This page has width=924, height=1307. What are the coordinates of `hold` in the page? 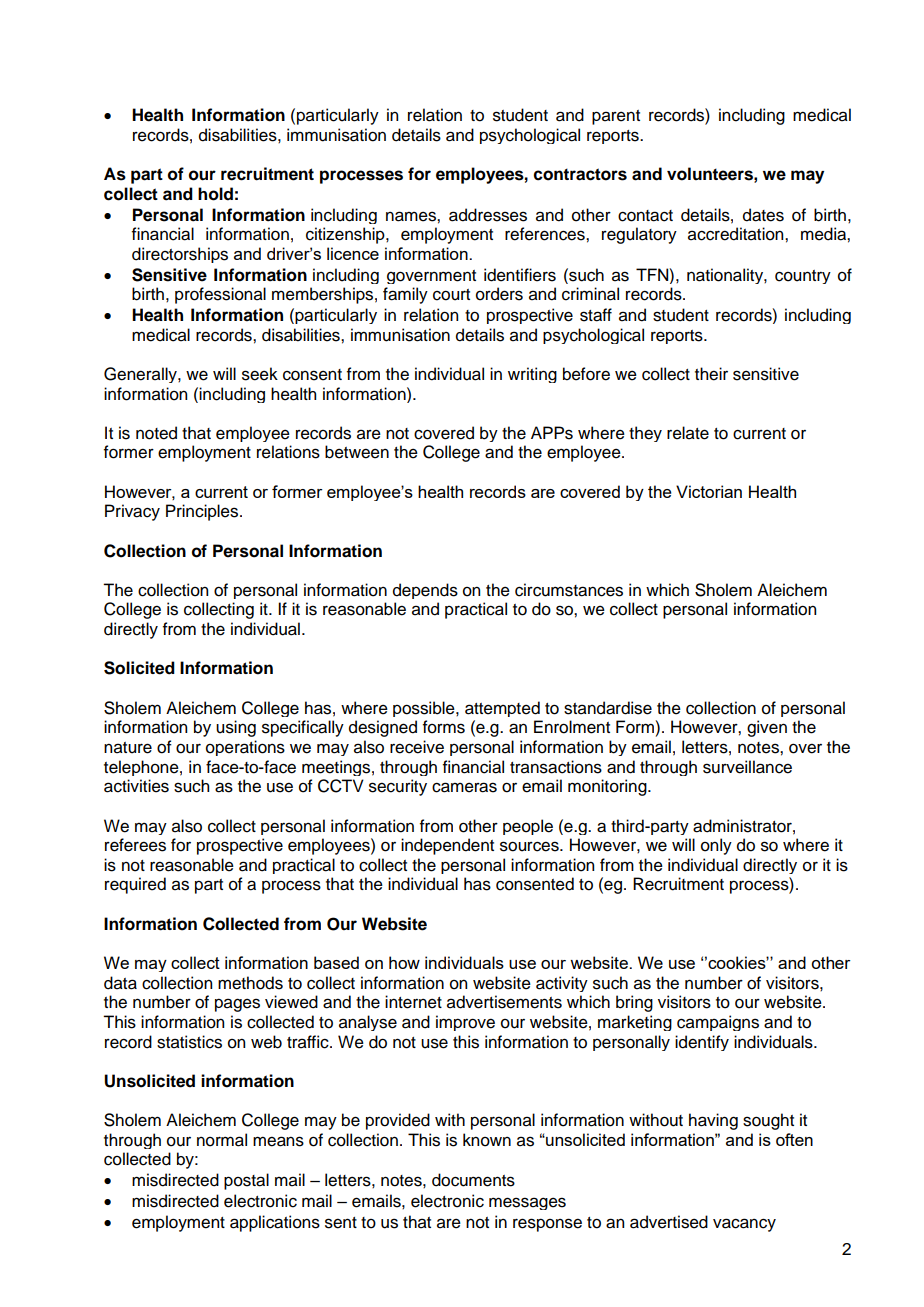 It's located at (215, 194).
